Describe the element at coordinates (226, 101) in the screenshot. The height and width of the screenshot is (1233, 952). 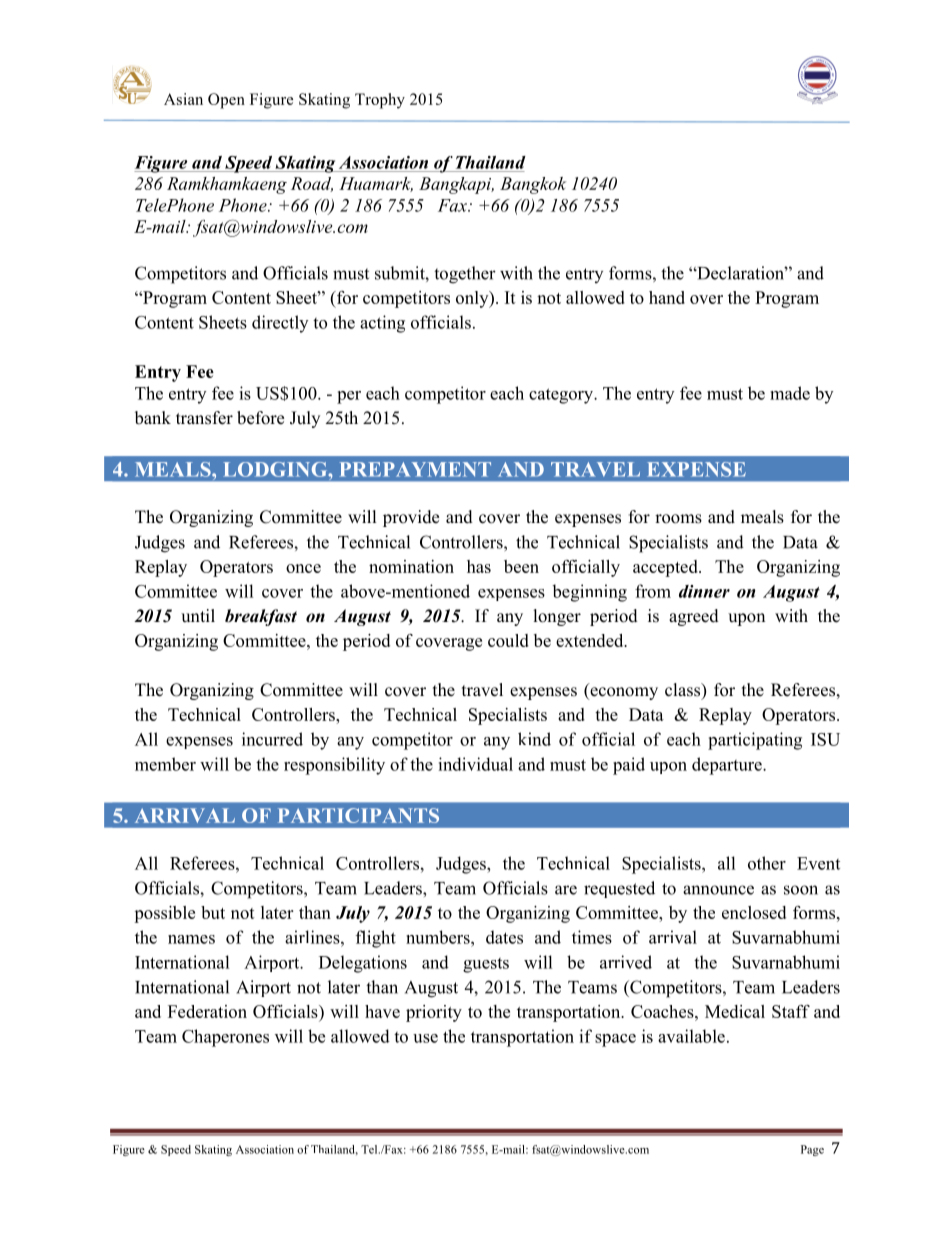
I see `Open` at that location.
